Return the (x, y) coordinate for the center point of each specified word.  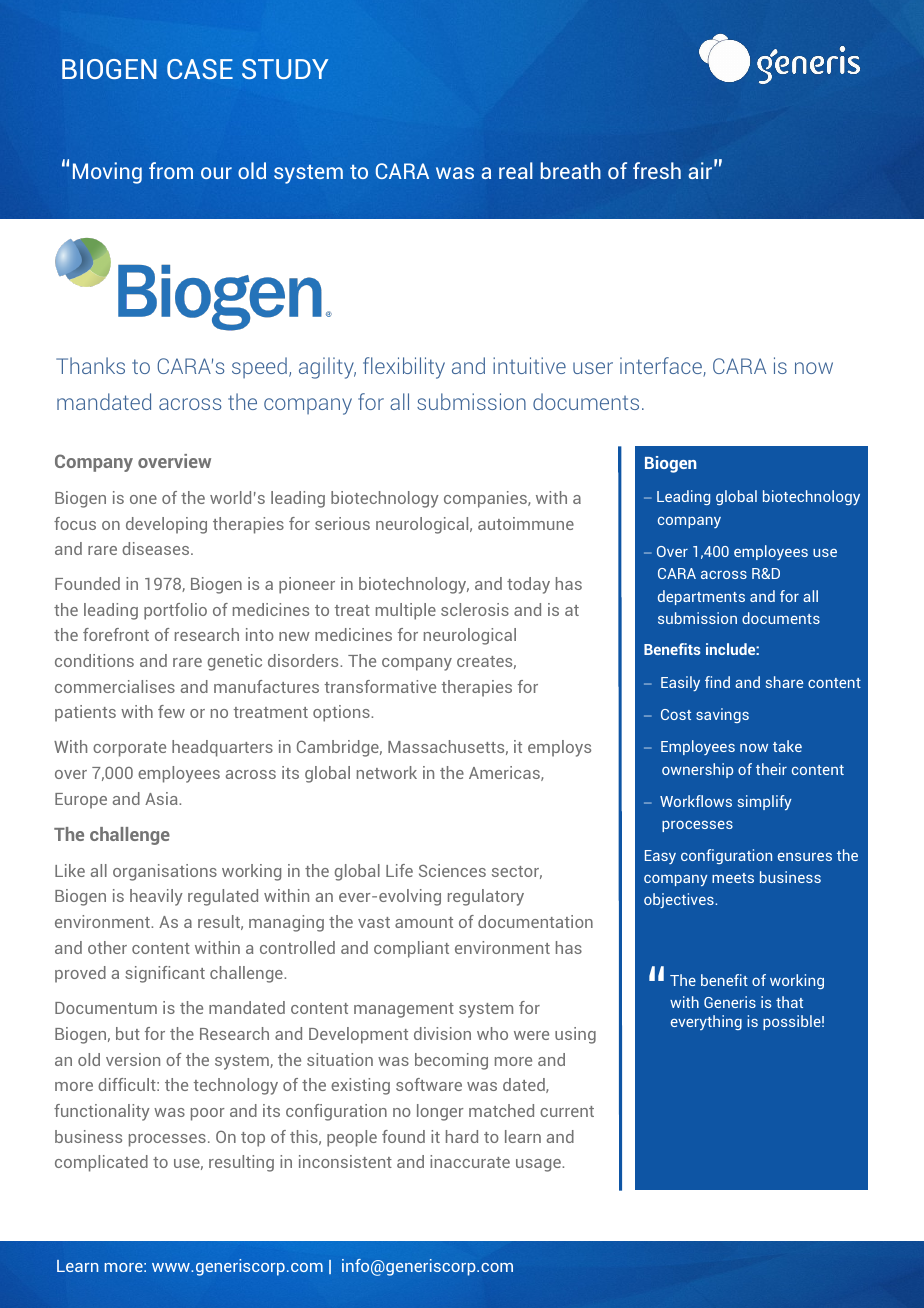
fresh (657, 170)
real (516, 170)
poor (208, 1114)
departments (701, 597)
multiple (406, 611)
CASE (200, 69)
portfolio (175, 611)
